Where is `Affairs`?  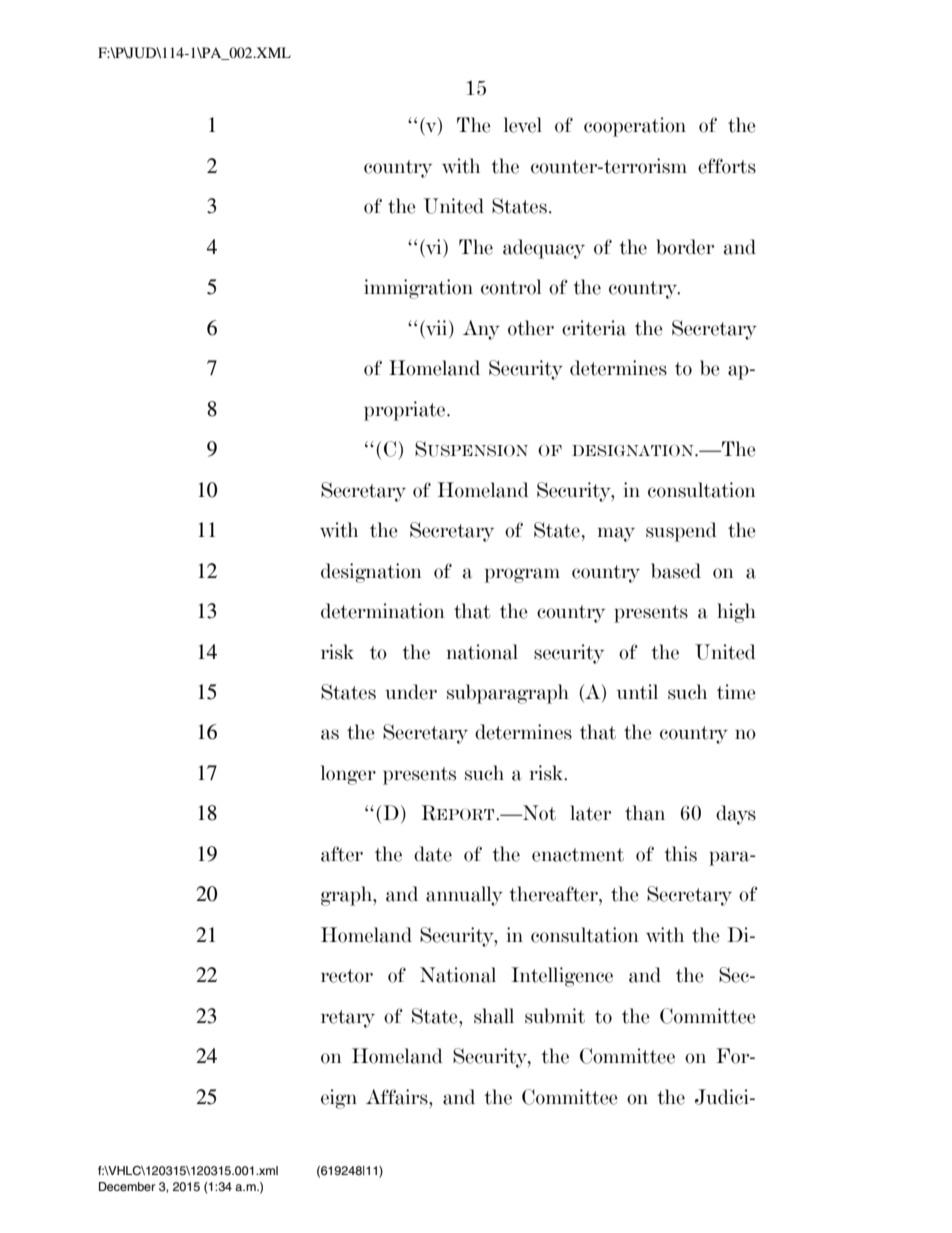 Affairs is located at coordinates (398, 1097).
